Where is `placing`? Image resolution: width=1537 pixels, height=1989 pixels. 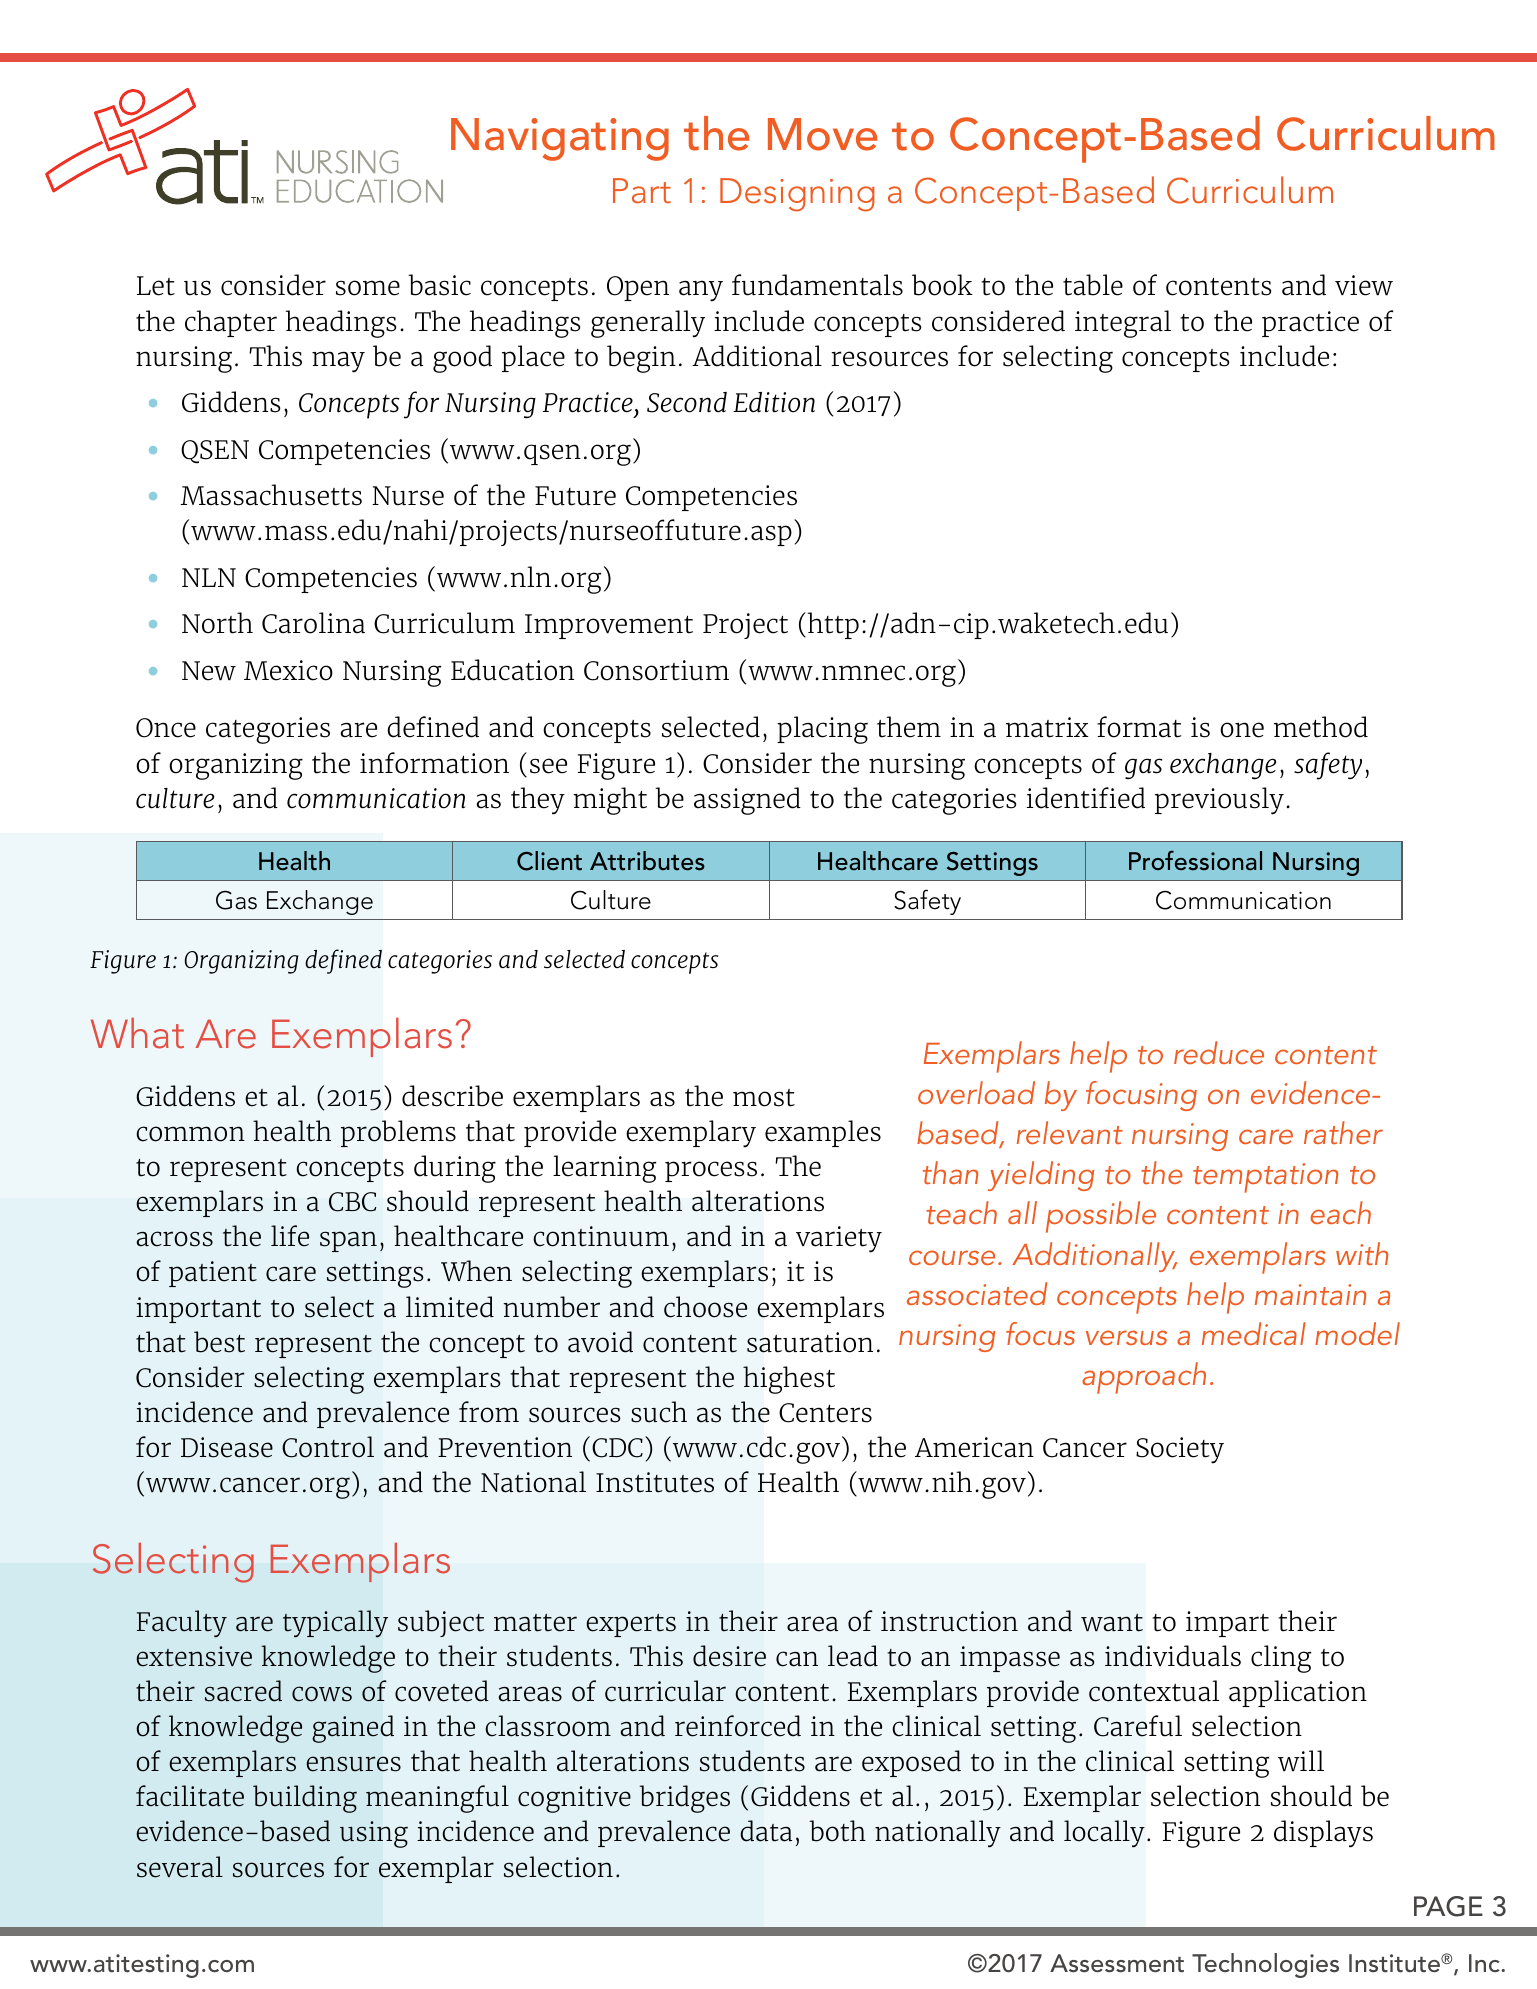 placing is located at coordinates (822, 730).
